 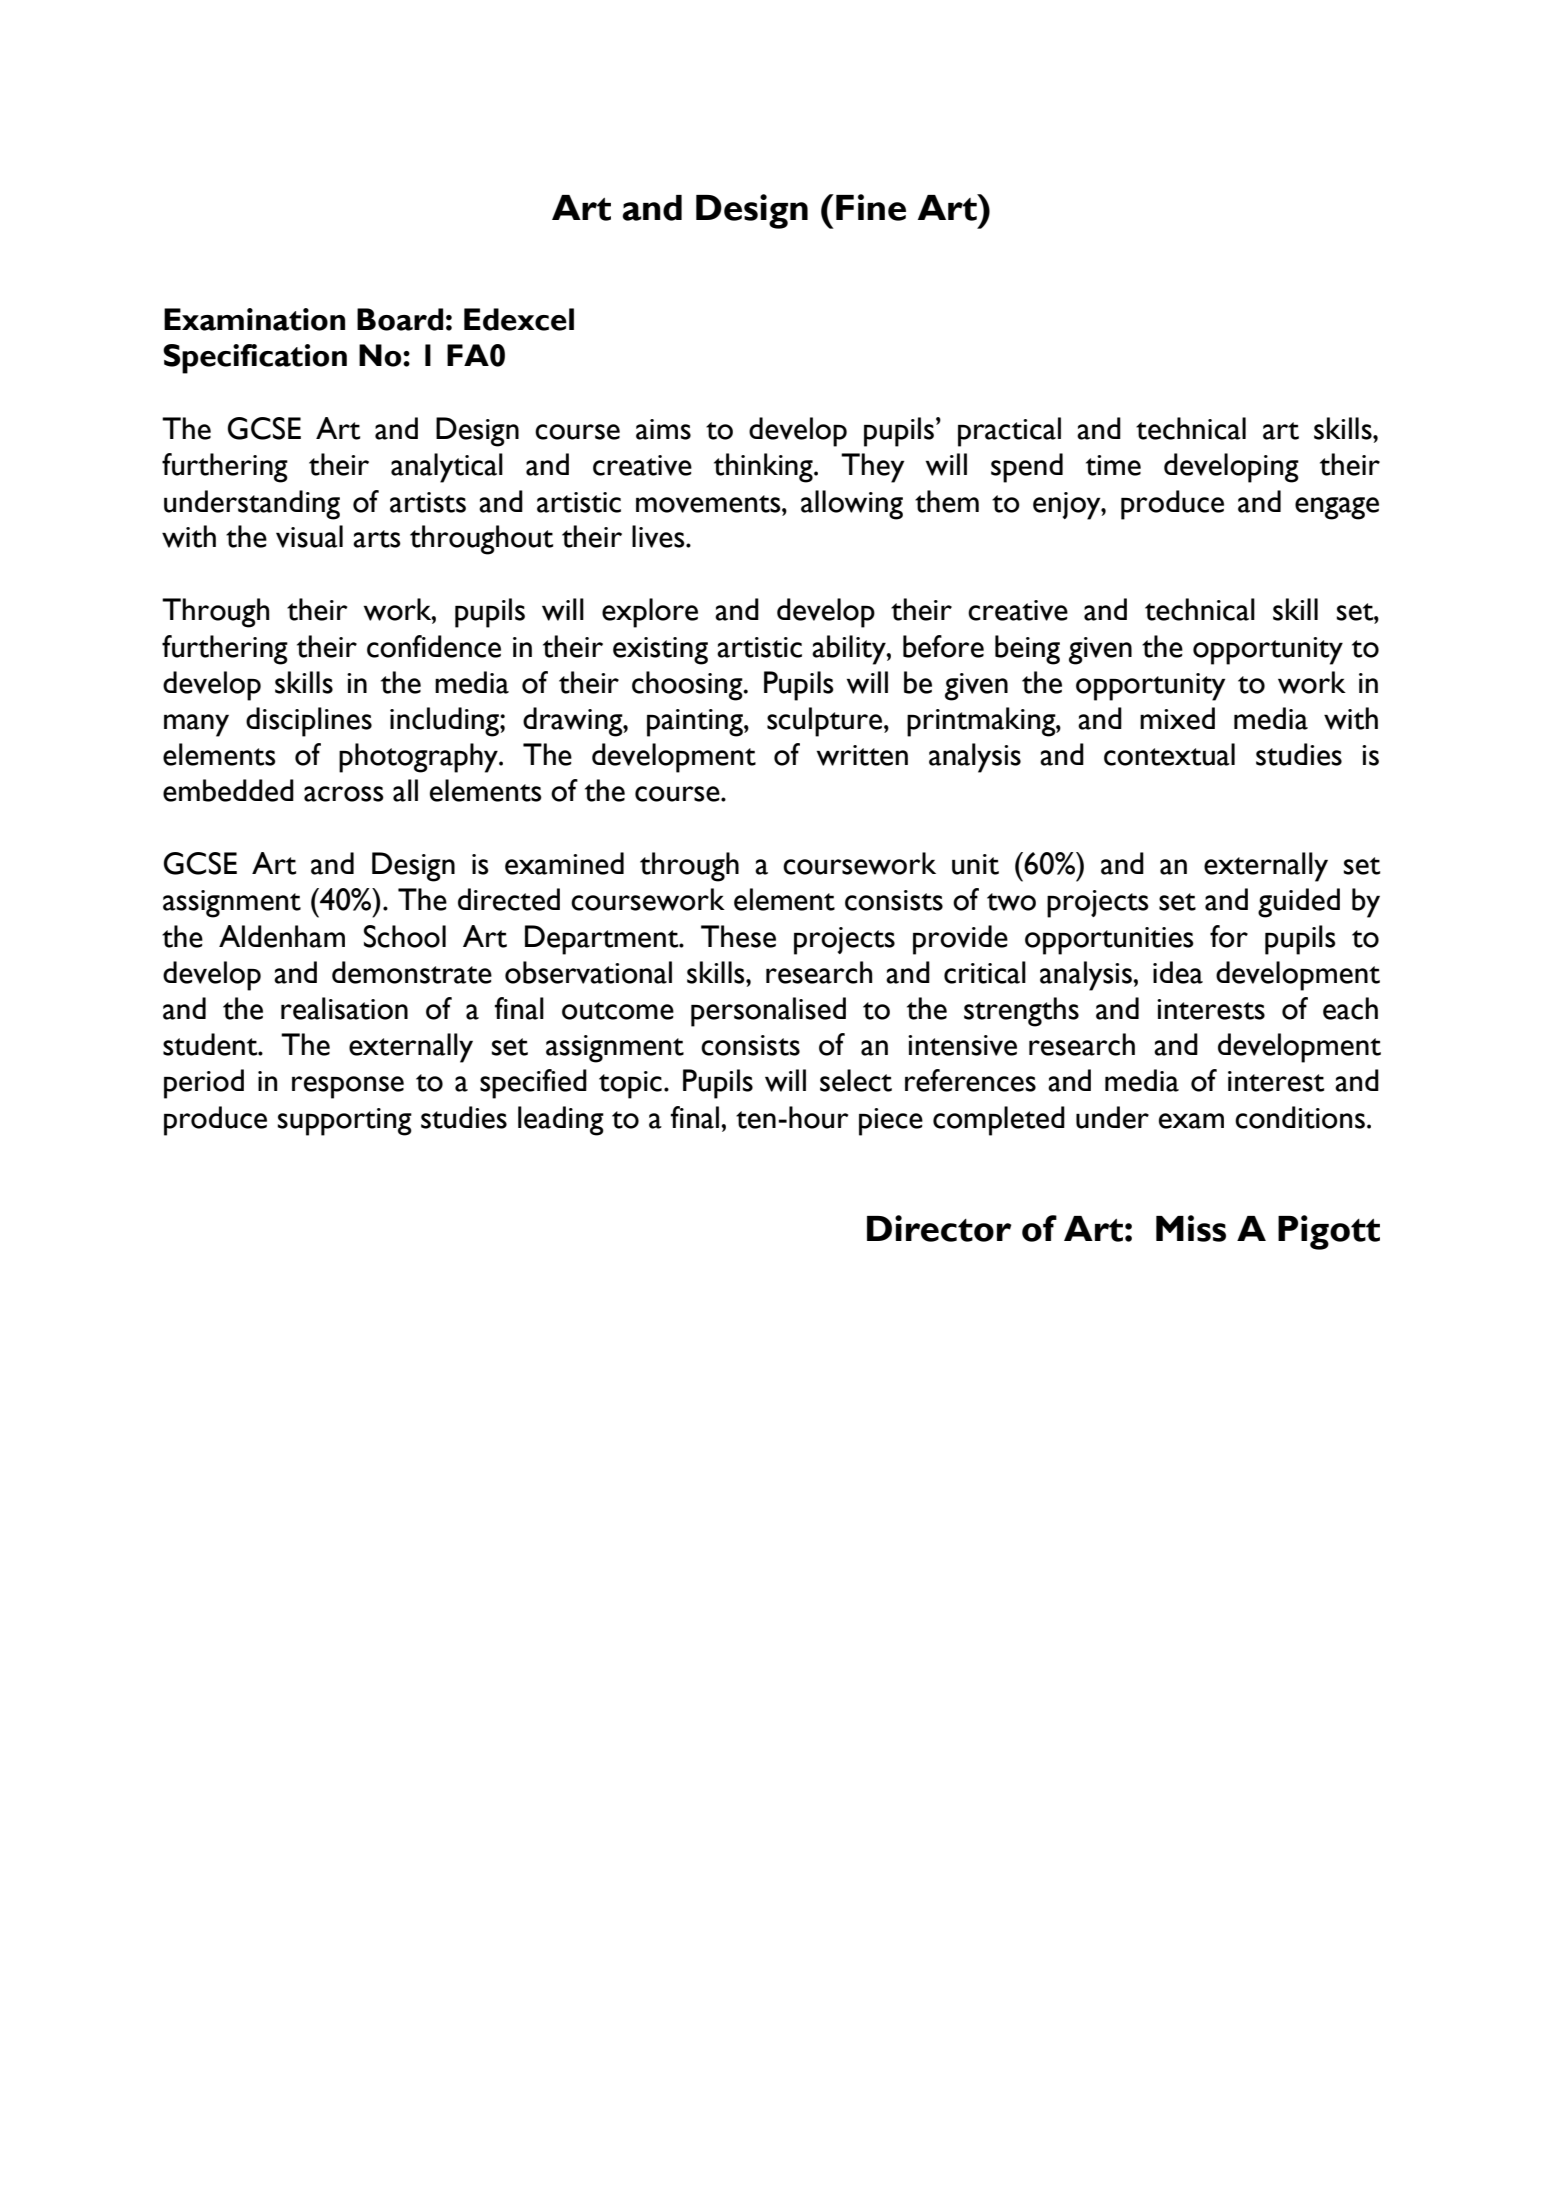 What do you see at coordinates (738, 936) in the document?
I see `These` at bounding box center [738, 936].
